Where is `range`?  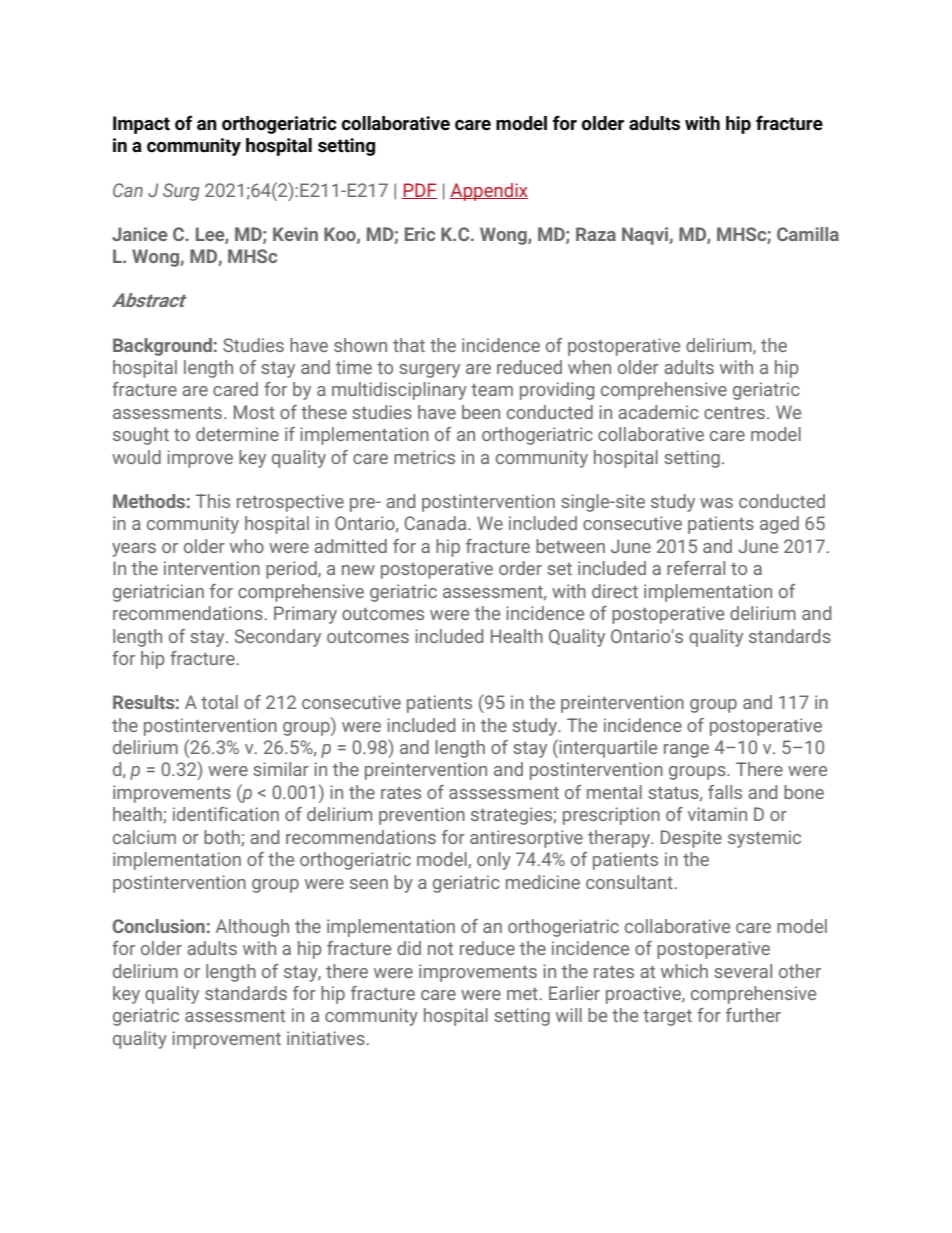 range is located at coordinates (686, 751).
